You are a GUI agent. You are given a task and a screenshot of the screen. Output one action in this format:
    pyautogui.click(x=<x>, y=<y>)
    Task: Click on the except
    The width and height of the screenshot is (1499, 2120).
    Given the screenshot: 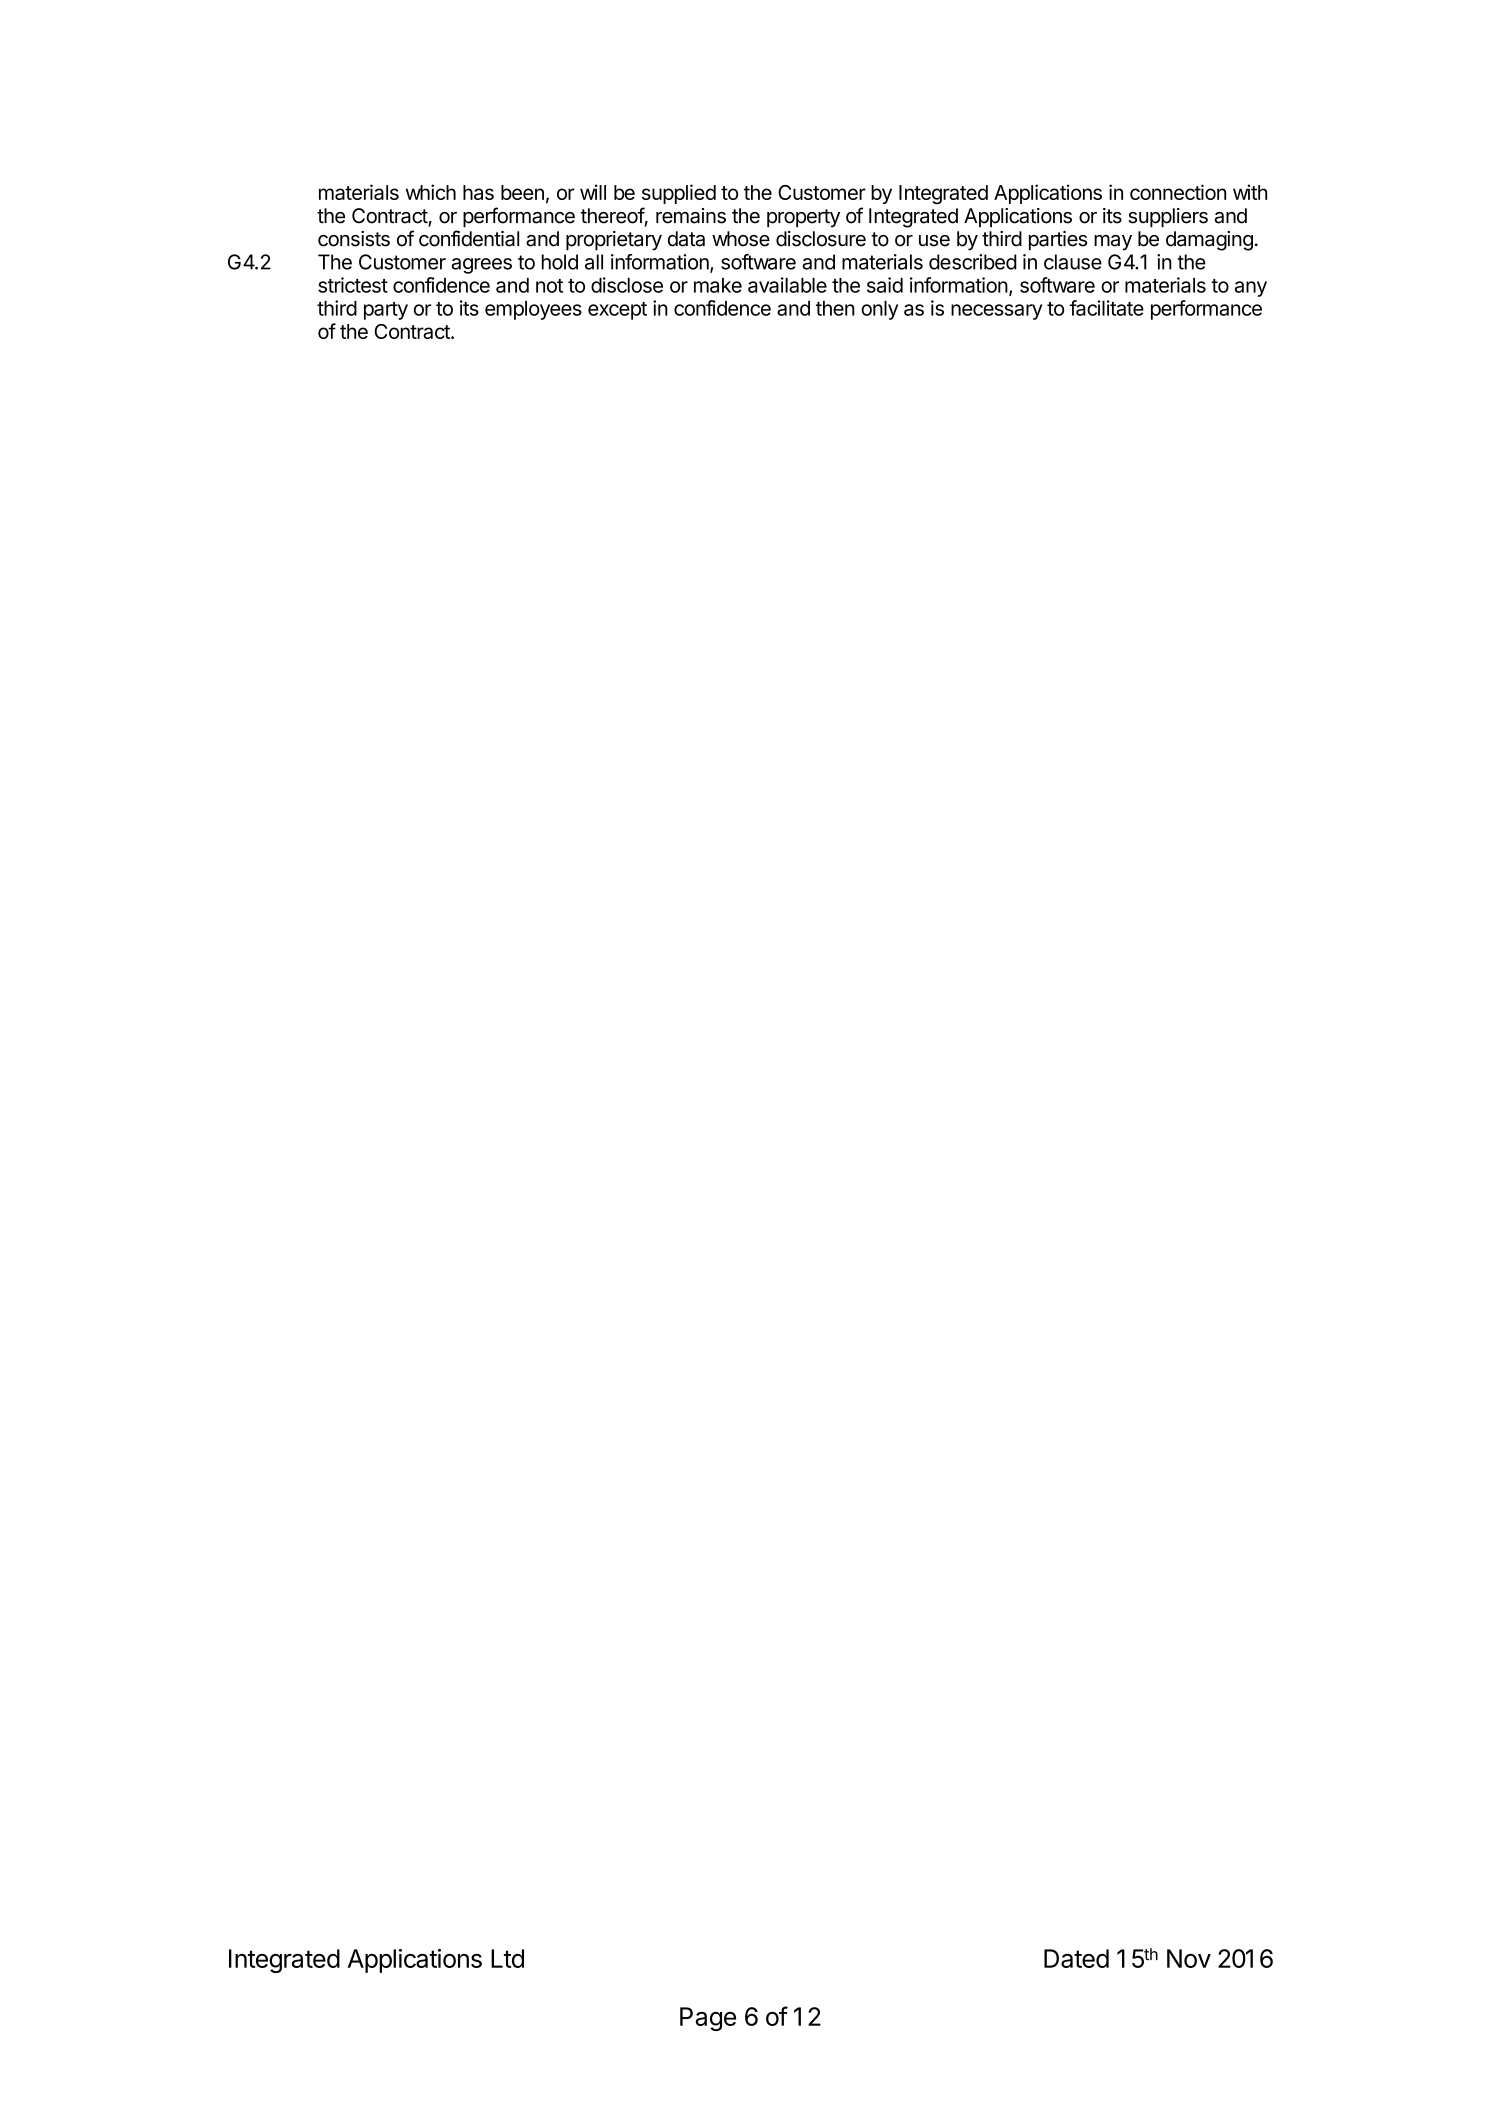 What is the action you would take?
    pyautogui.click(x=617, y=311)
